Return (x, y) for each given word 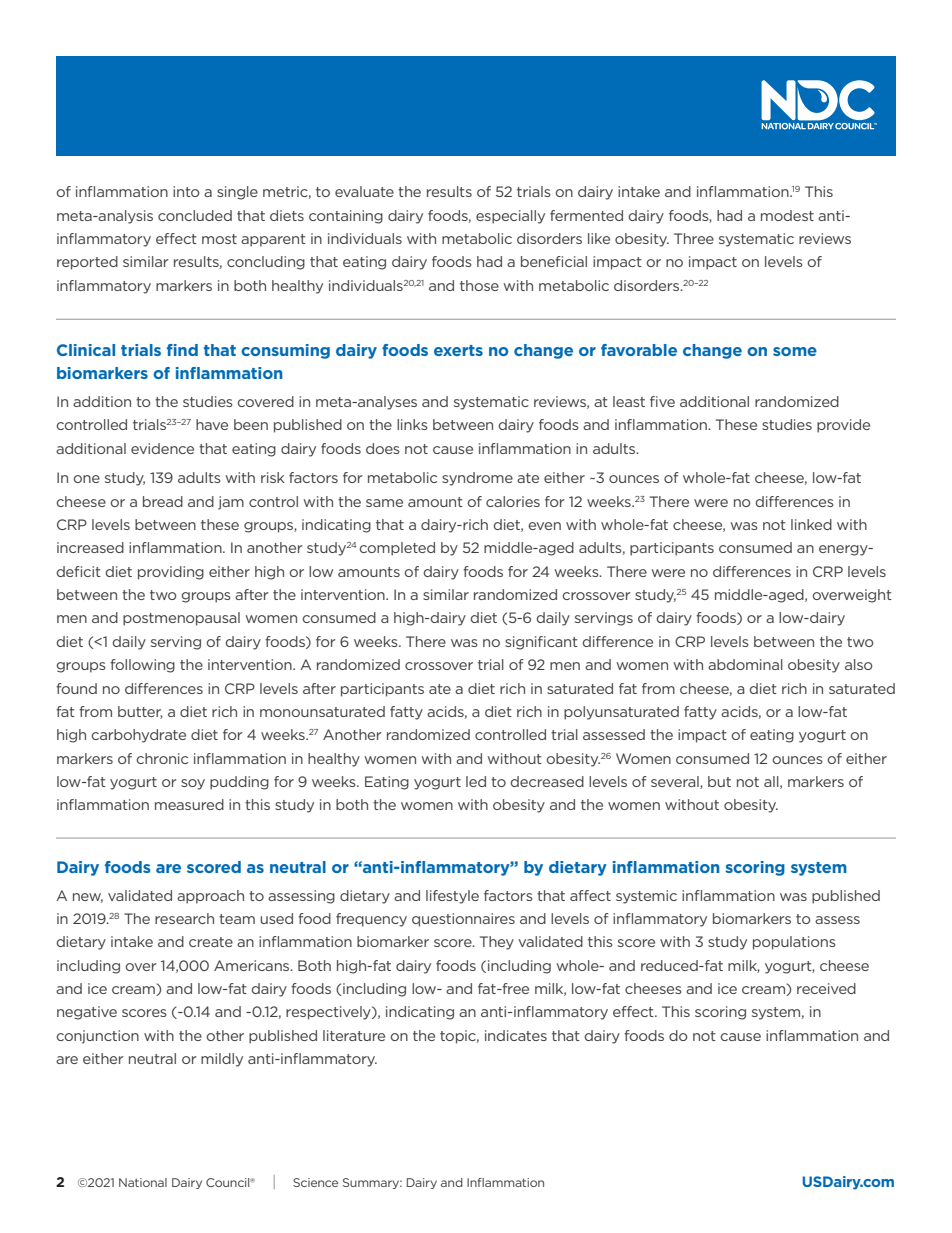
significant (541, 643)
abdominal (745, 664)
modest (787, 215)
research (184, 918)
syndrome (477, 479)
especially (510, 217)
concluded (195, 215)
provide (843, 426)
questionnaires (463, 920)
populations (794, 943)
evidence (162, 448)
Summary (372, 1183)
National (143, 1182)
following (142, 666)
